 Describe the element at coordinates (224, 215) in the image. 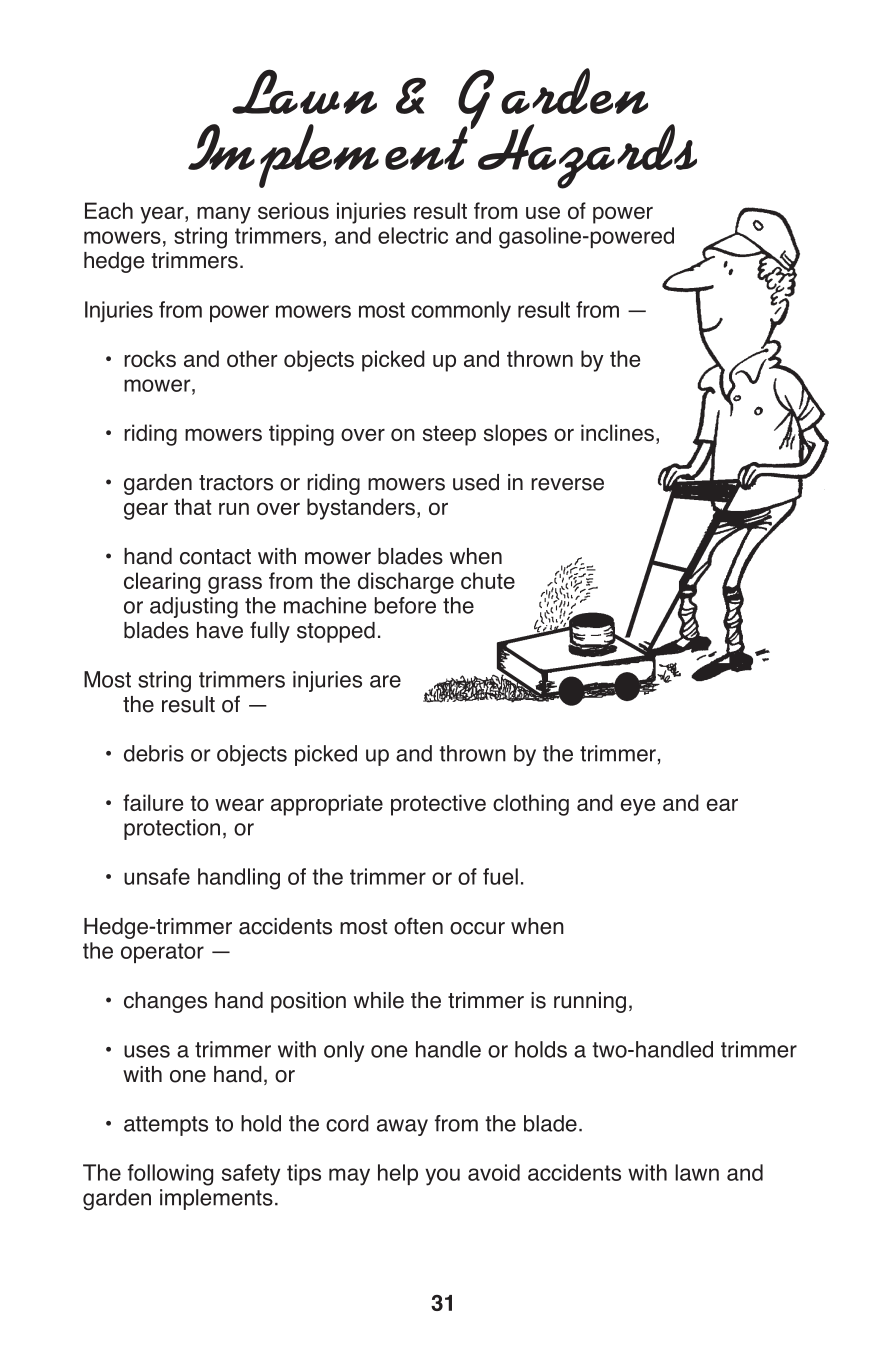

I see `many` at that location.
